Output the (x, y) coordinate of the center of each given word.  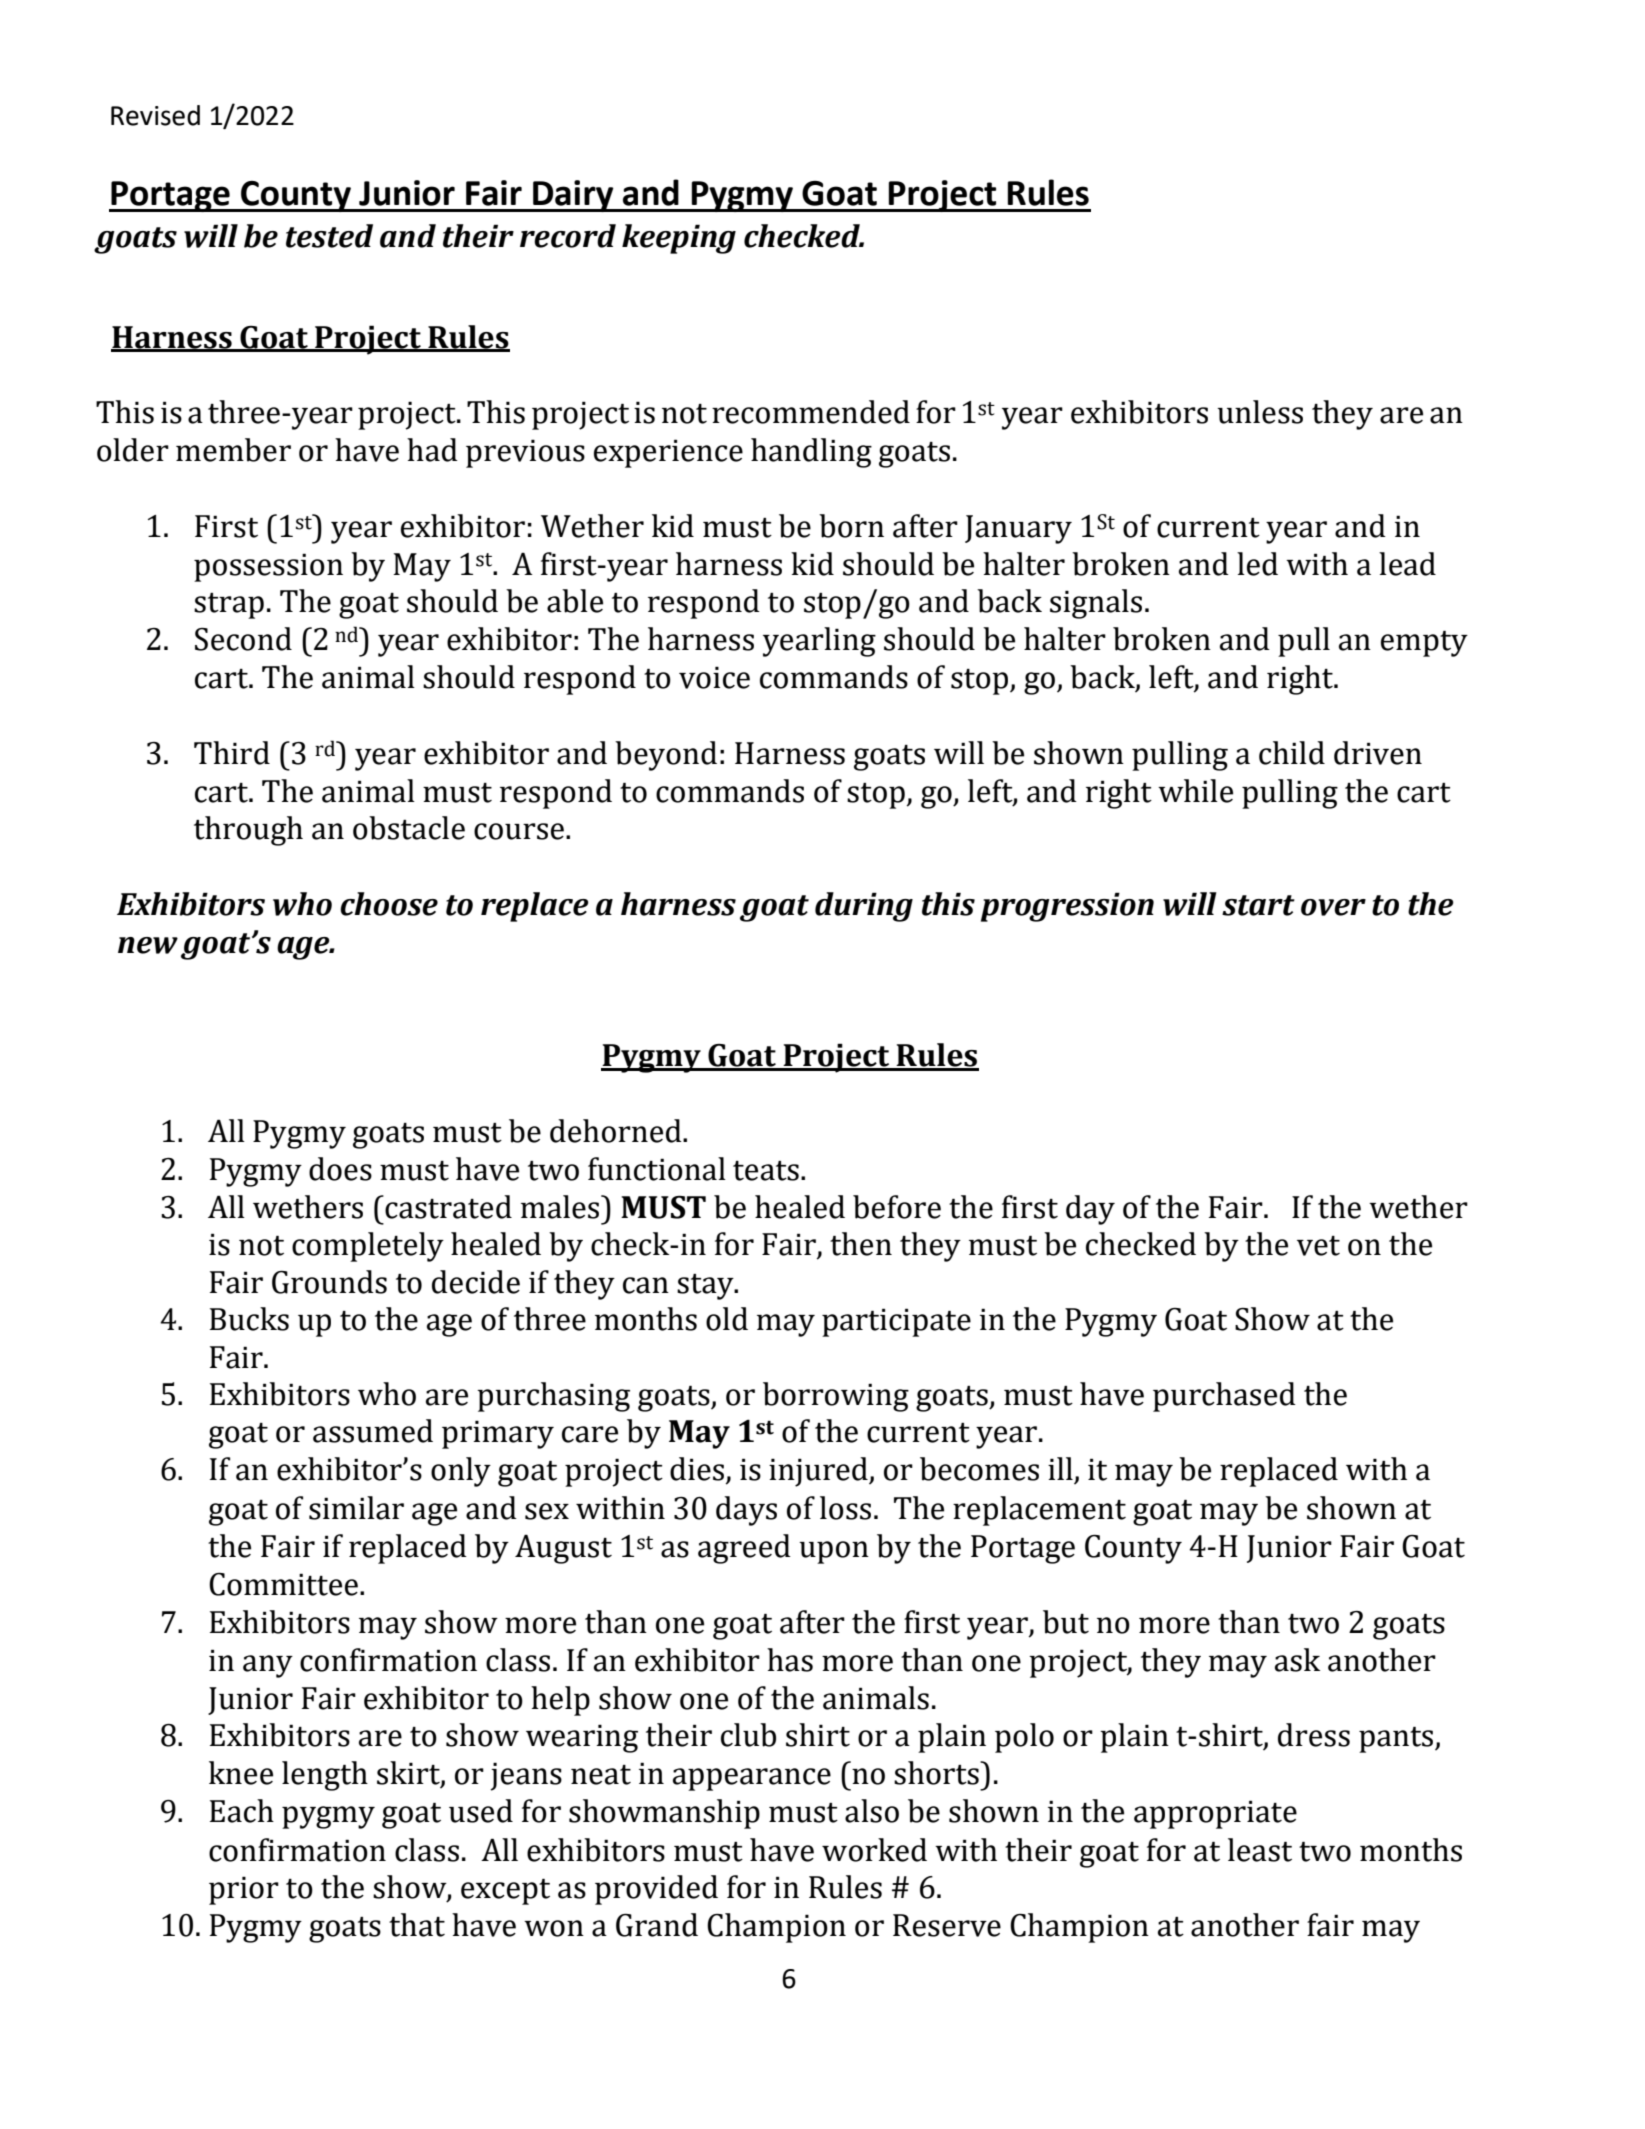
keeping (679, 239)
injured (819, 1472)
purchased (1224, 1397)
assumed (373, 1431)
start (1258, 905)
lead (1407, 564)
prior (244, 1890)
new (148, 945)
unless (1260, 412)
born (851, 526)
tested (329, 236)
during (864, 907)
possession (268, 567)
